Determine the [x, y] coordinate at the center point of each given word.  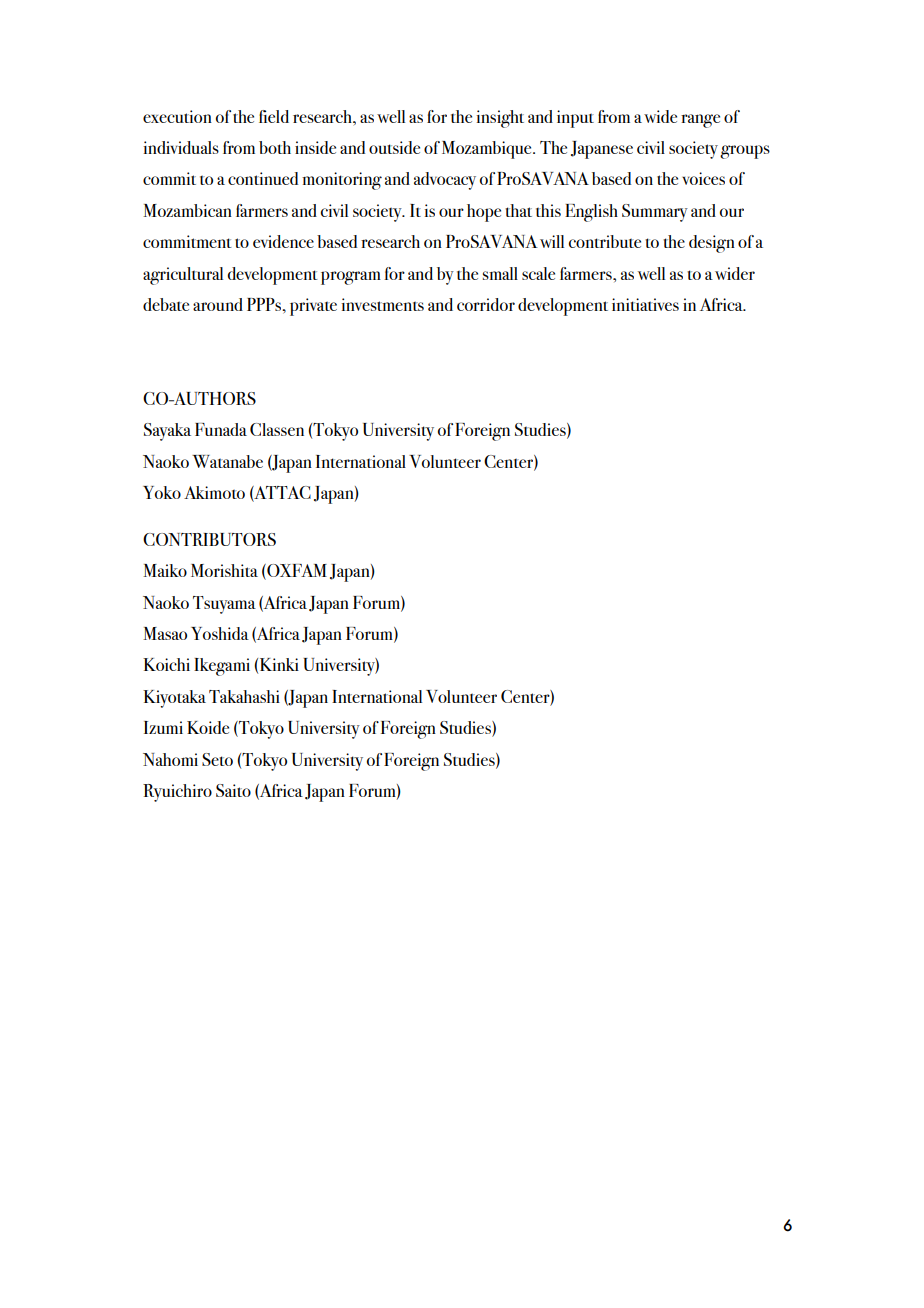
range [700, 121]
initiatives [645, 304]
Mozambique [488, 150]
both [275, 147]
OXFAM [296, 572]
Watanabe [227, 461]
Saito [233, 790]
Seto [217, 759]
